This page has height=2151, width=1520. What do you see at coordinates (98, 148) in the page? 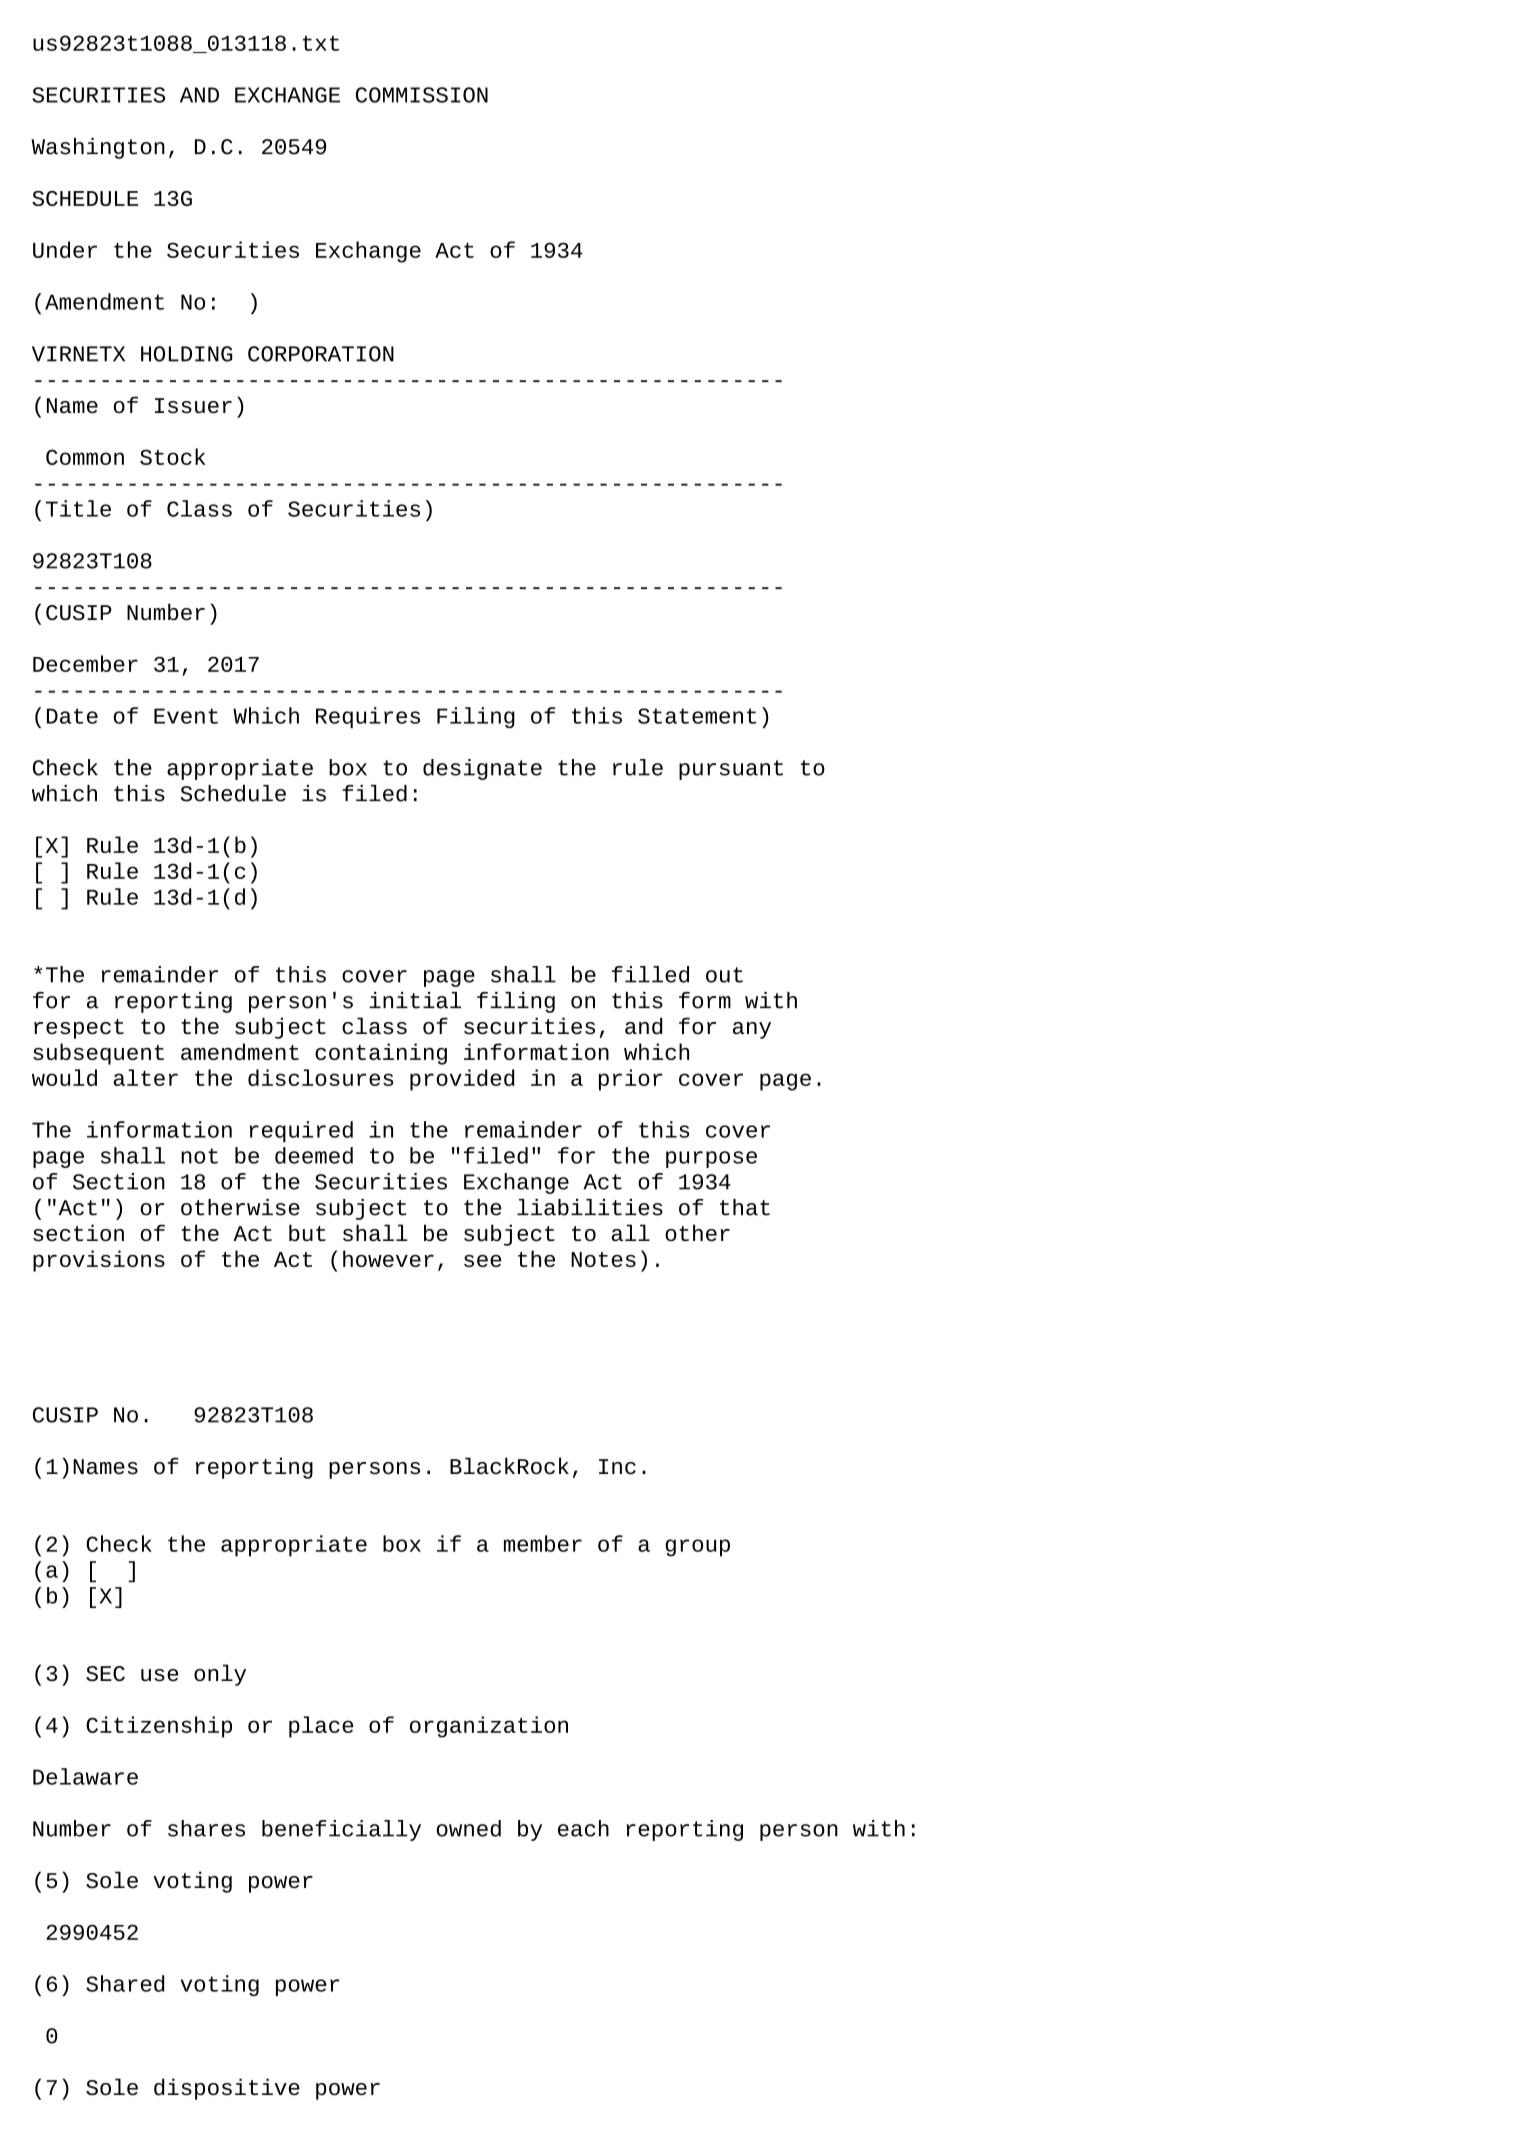
I see `Washington` at bounding box center [98, 148].
